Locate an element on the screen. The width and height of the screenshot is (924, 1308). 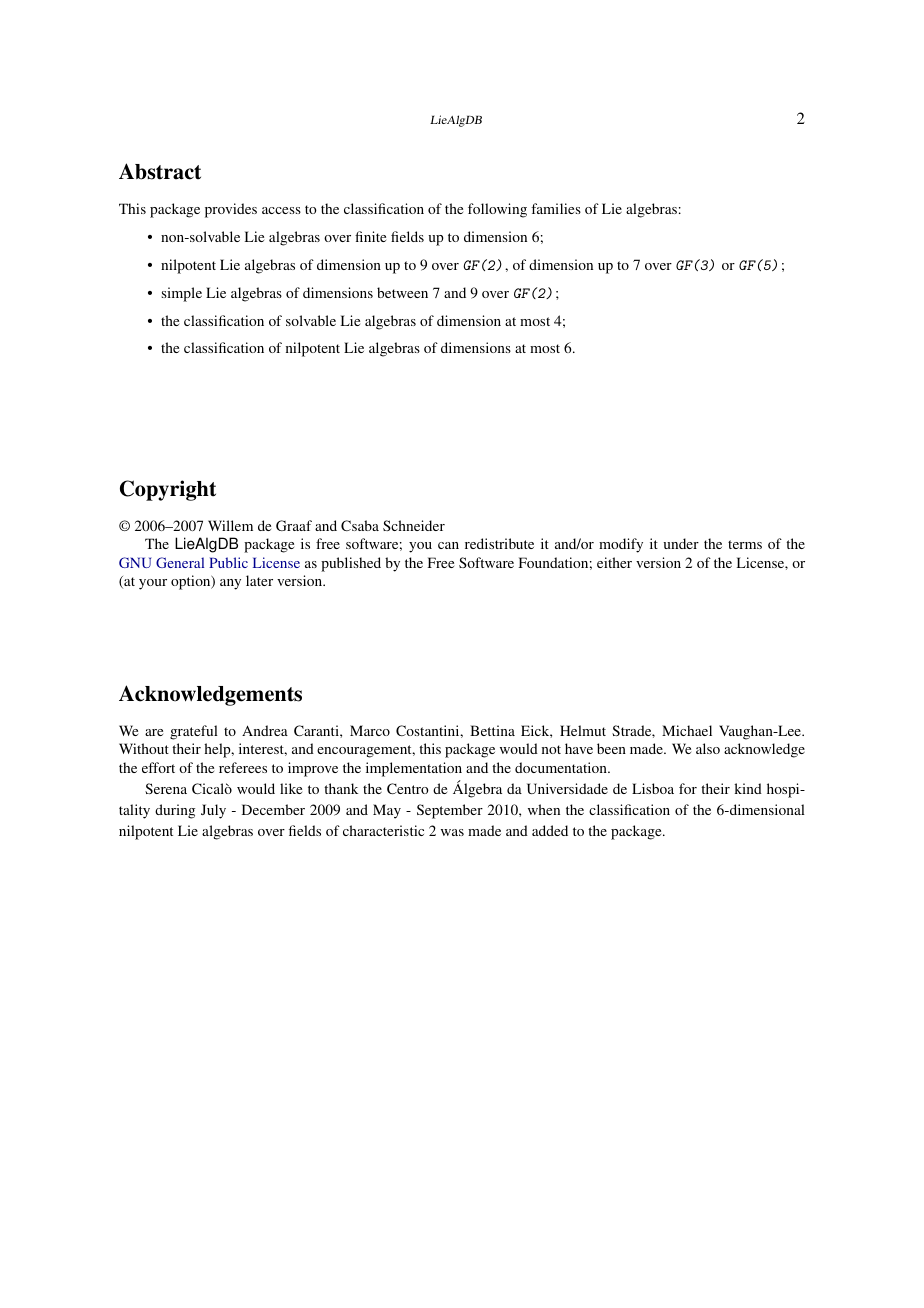
September is located at coordinates (450, 811).
